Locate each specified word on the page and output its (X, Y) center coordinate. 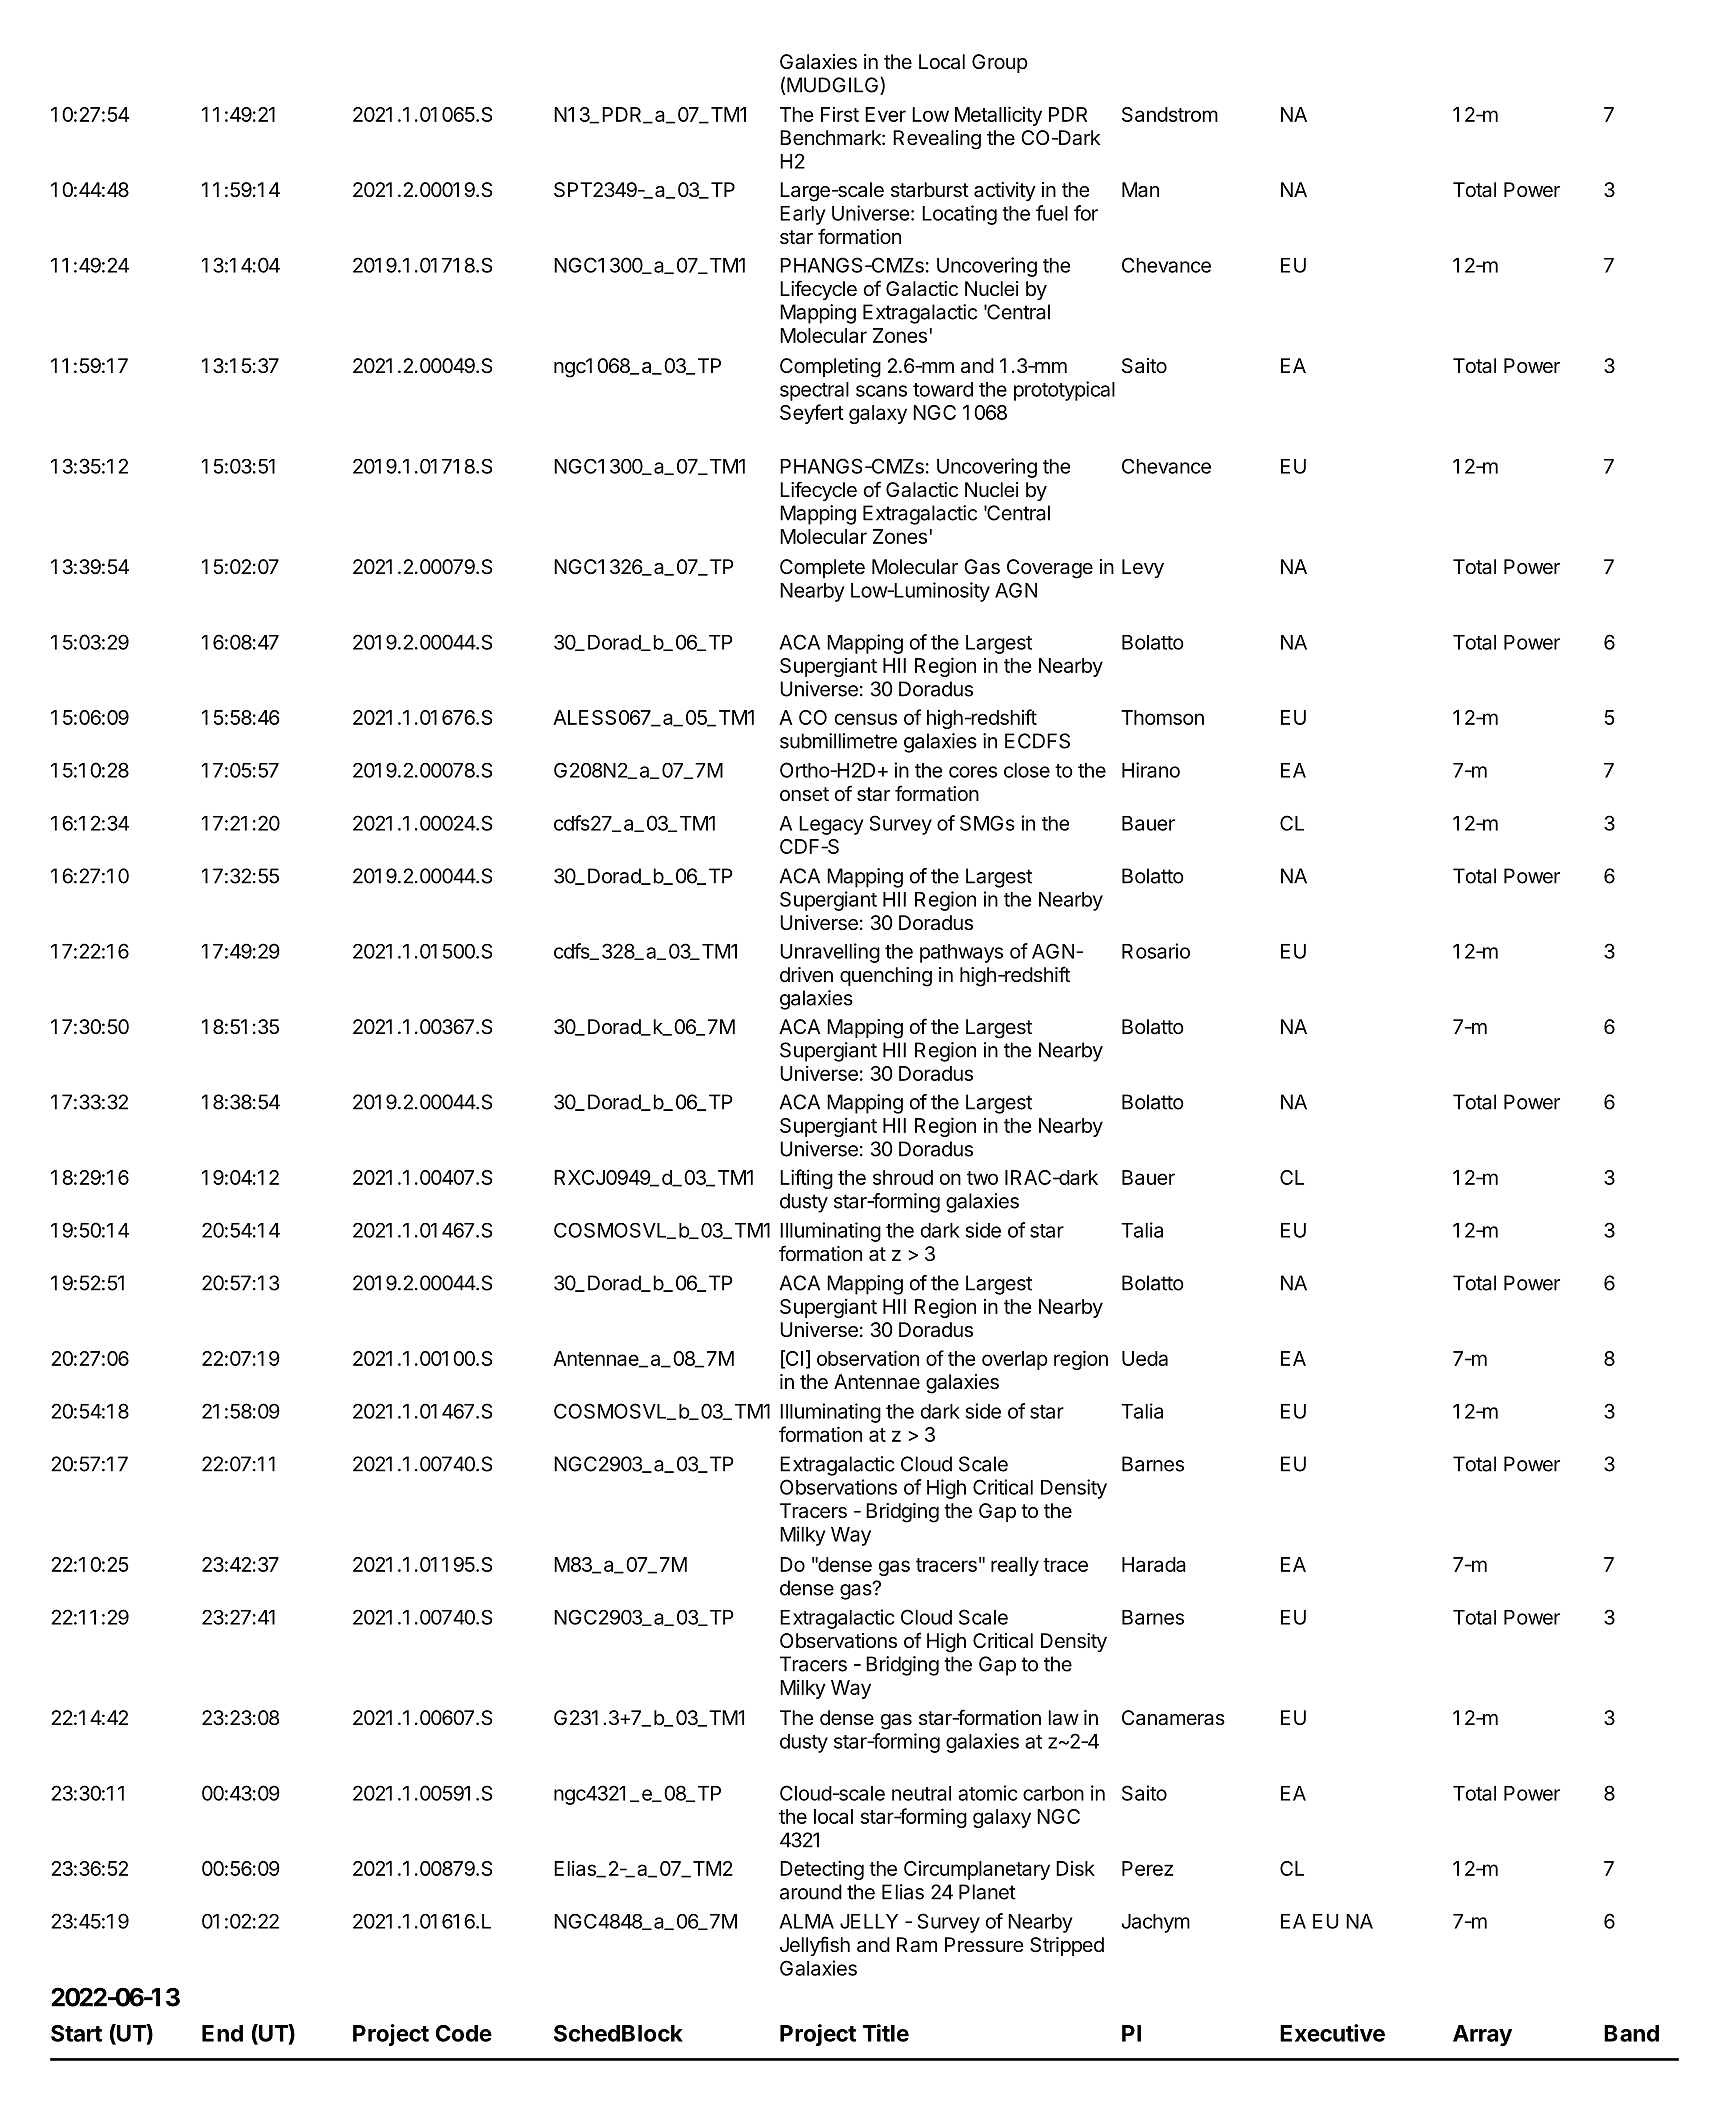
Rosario (1156, 951)
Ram (917, 1945)
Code (463, 2033)
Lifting (806, 1179)
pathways (961, 953)
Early (803, 215)
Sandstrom (1170, 114)
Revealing (937, 140)
